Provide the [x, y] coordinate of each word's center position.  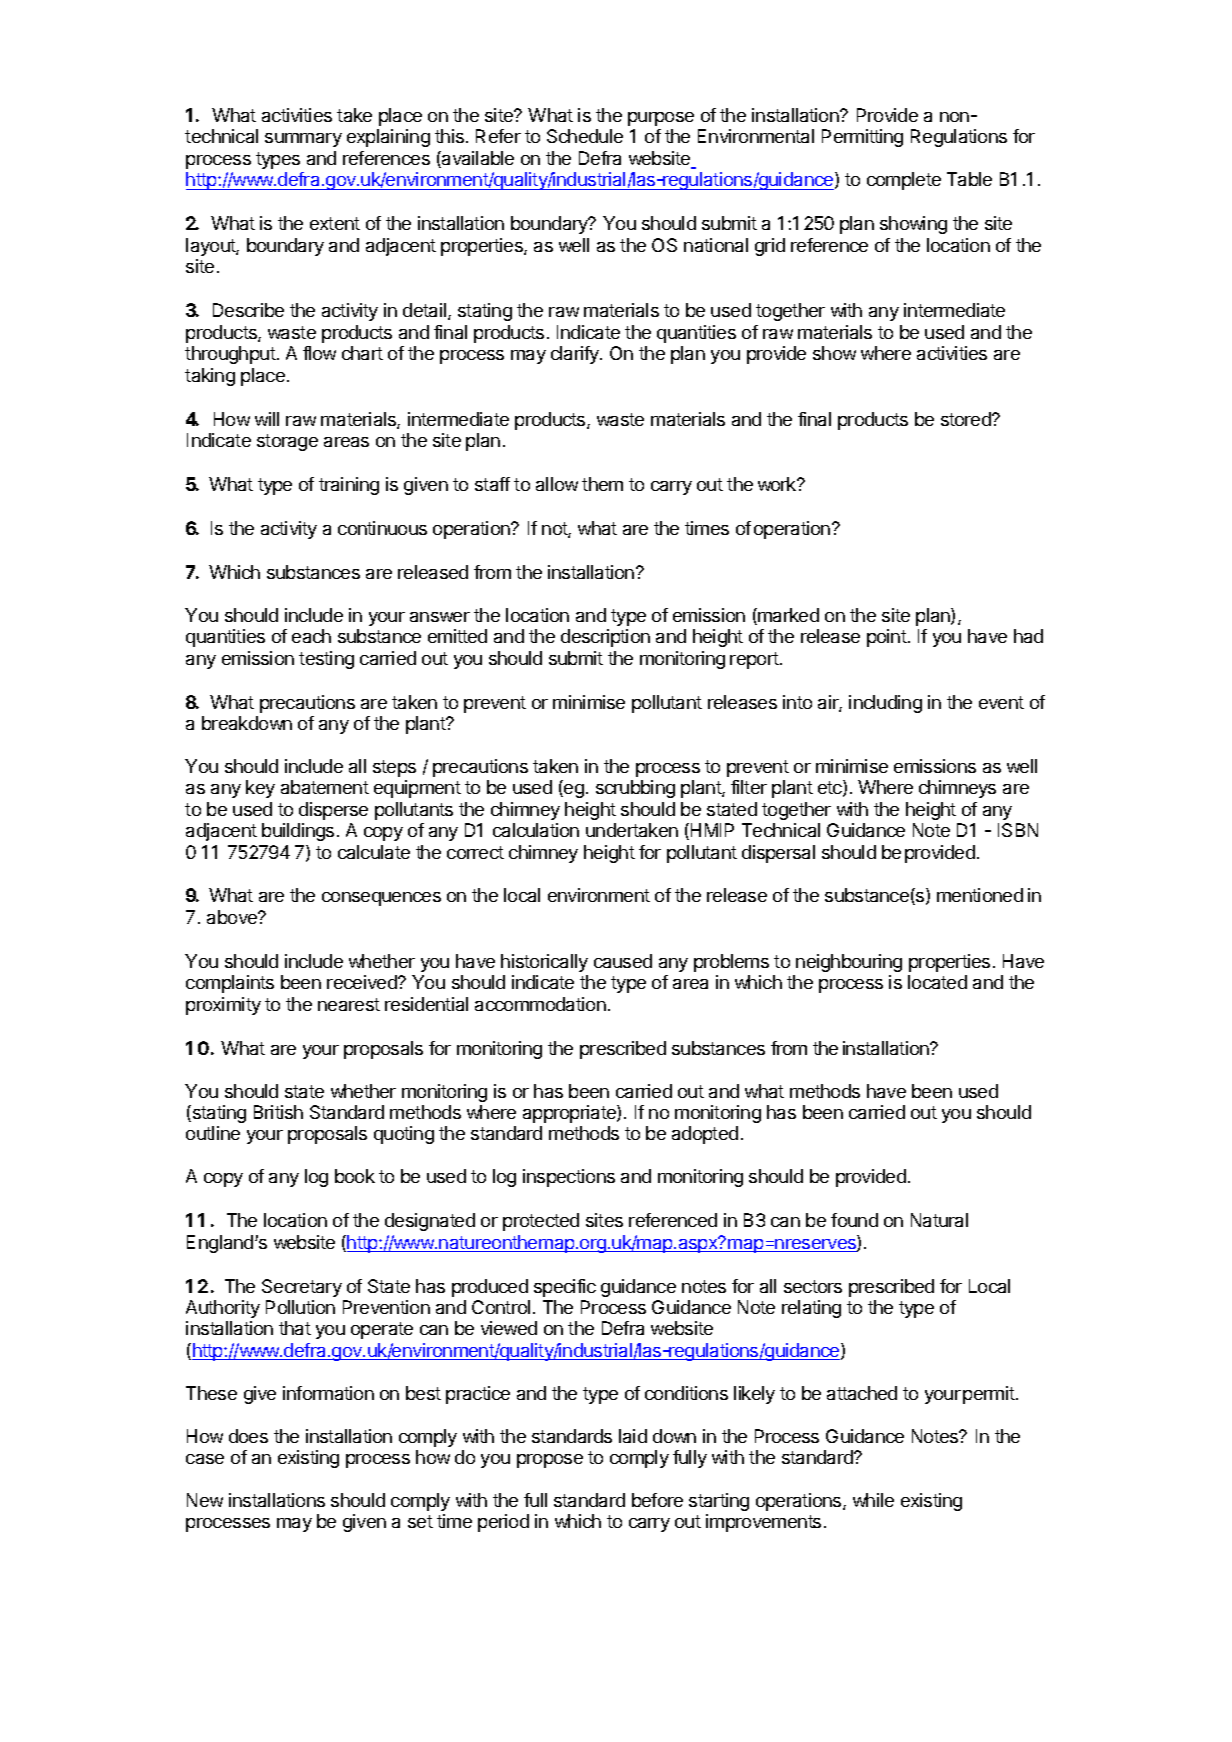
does [248, 1436]
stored [967, 419]
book [355, 1176]
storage [287, 442]
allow [557, 484]
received [363, 982]
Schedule [585, 136]
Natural [939, 1220]
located [937, 982]
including [885, 704]
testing [326, 660]
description [605, 638]
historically [544, 963]
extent [335, 223]
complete [904, 181]
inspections [569, 1178]
